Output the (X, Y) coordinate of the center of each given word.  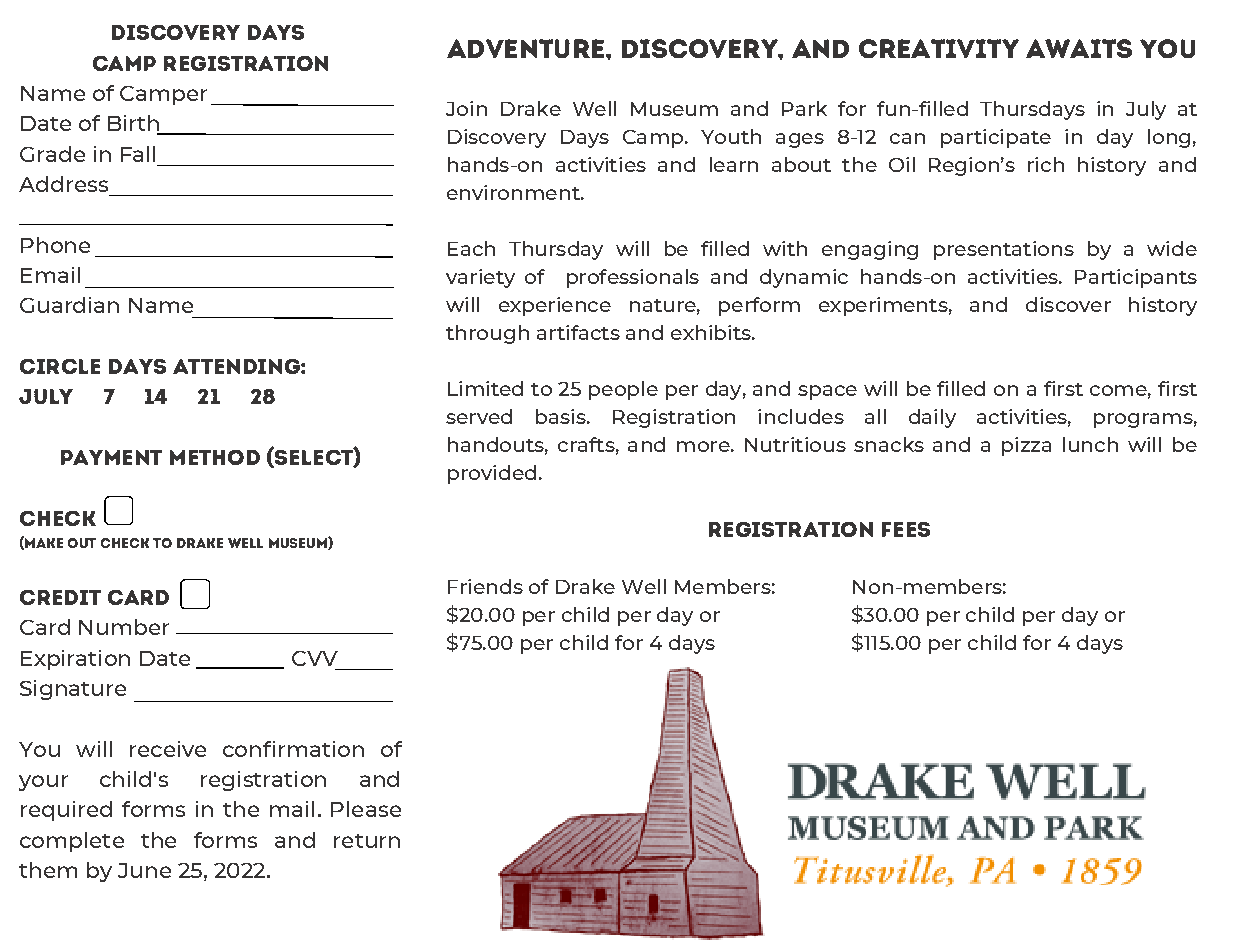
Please (366, 809)
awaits (1079, 48)
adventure (525, 48)
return (367, 841)
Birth (134, 124)
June (144, 870)
